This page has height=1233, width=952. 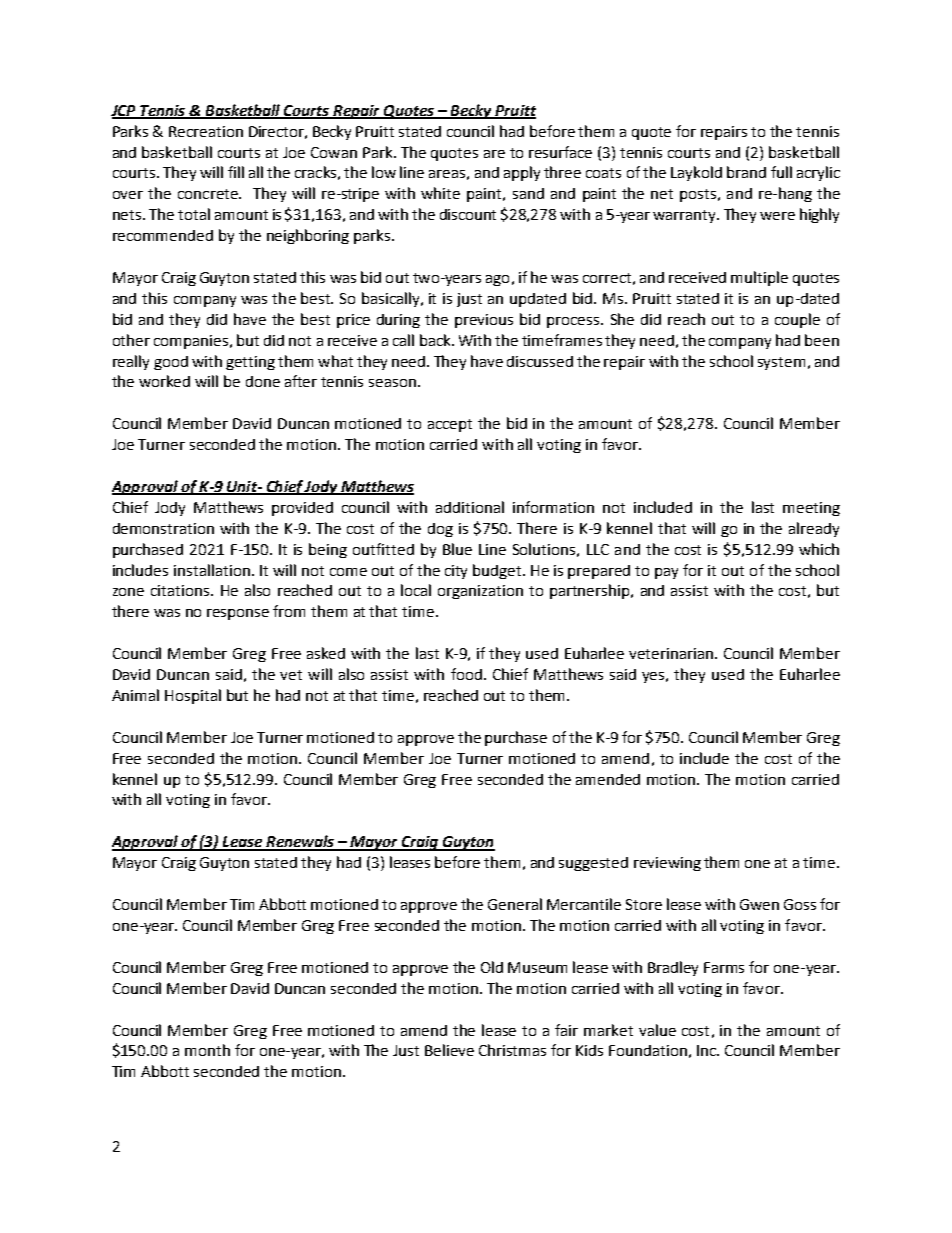 I want to click on Believe, so click(x=449, y=1050).
